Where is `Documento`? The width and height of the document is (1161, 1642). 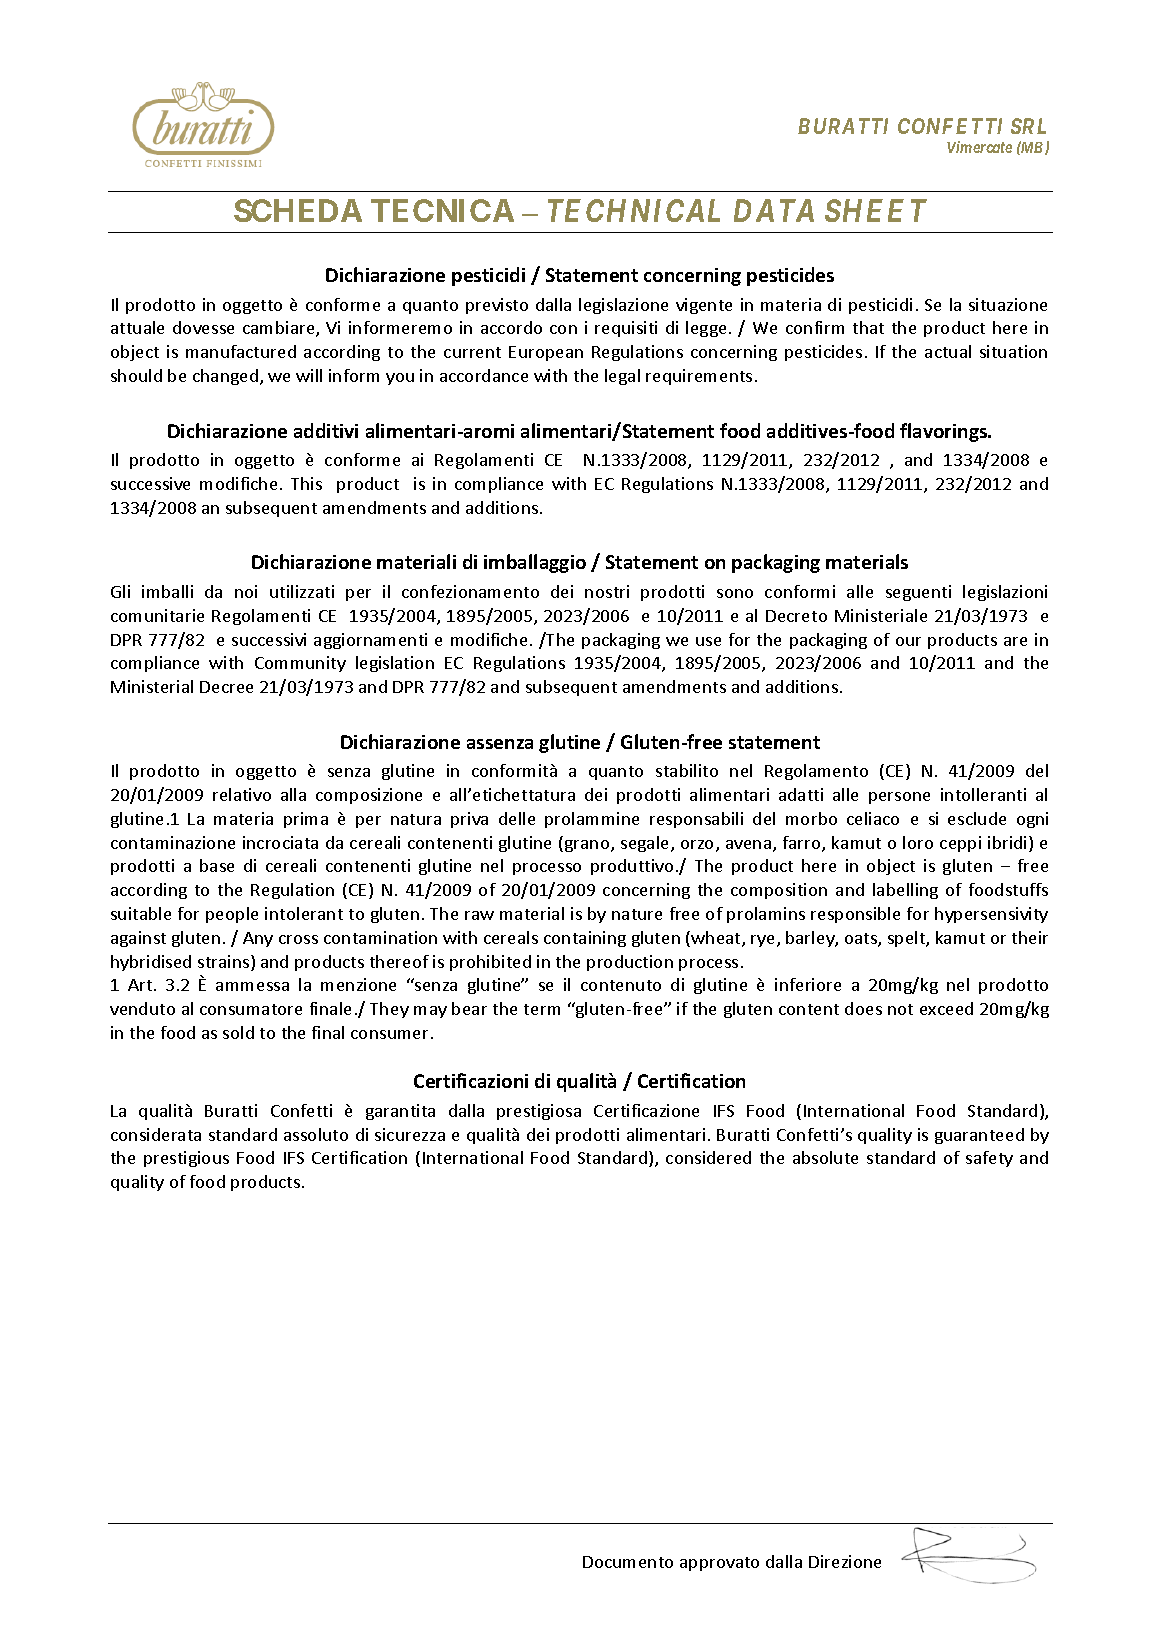 Documento is located at coordinates (628, 1562).
